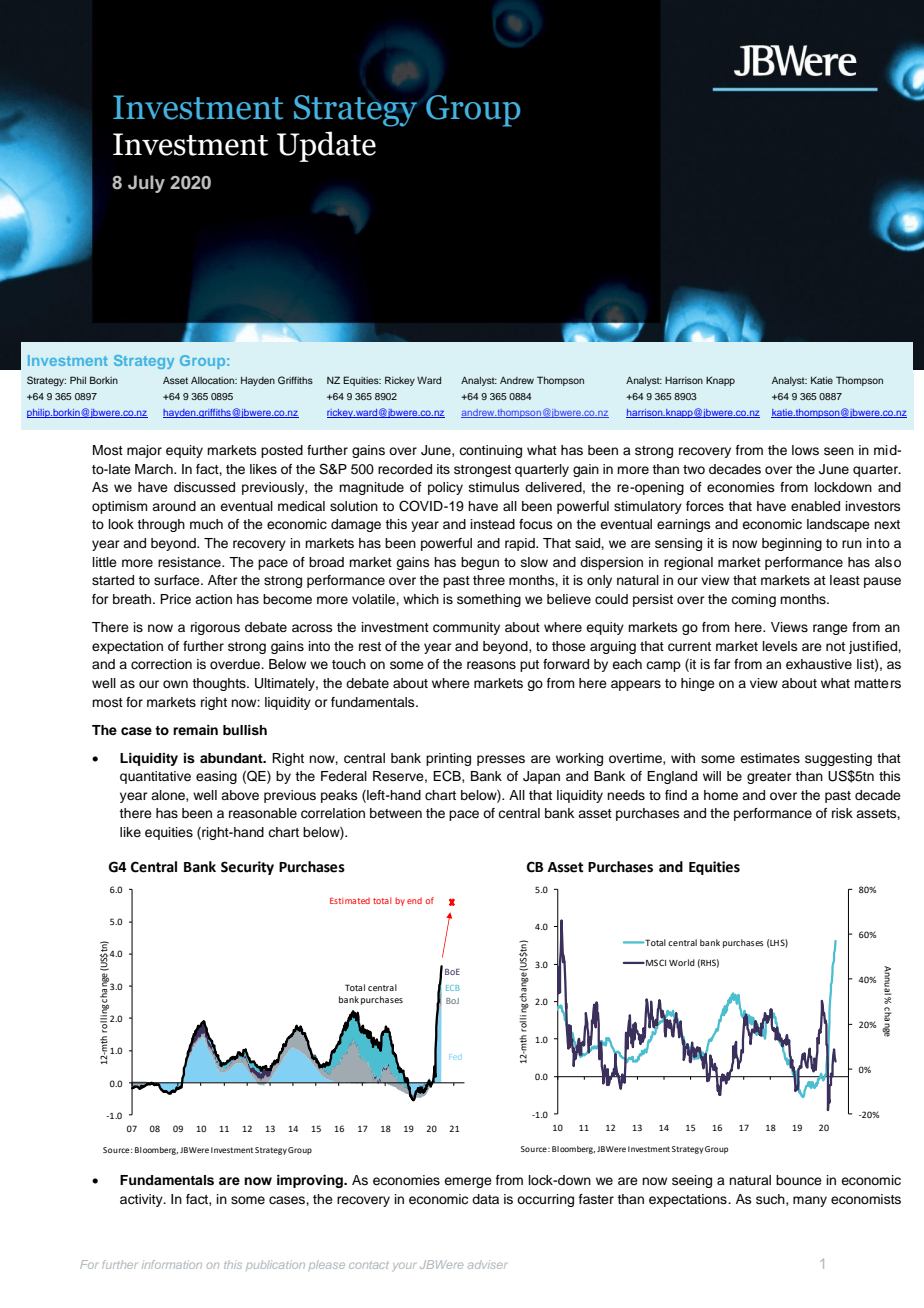 This image has width=924, height=1308. What do you see at coordinates (842, 813) in the image?
I see `risk` at bounding box center [842, 813].
